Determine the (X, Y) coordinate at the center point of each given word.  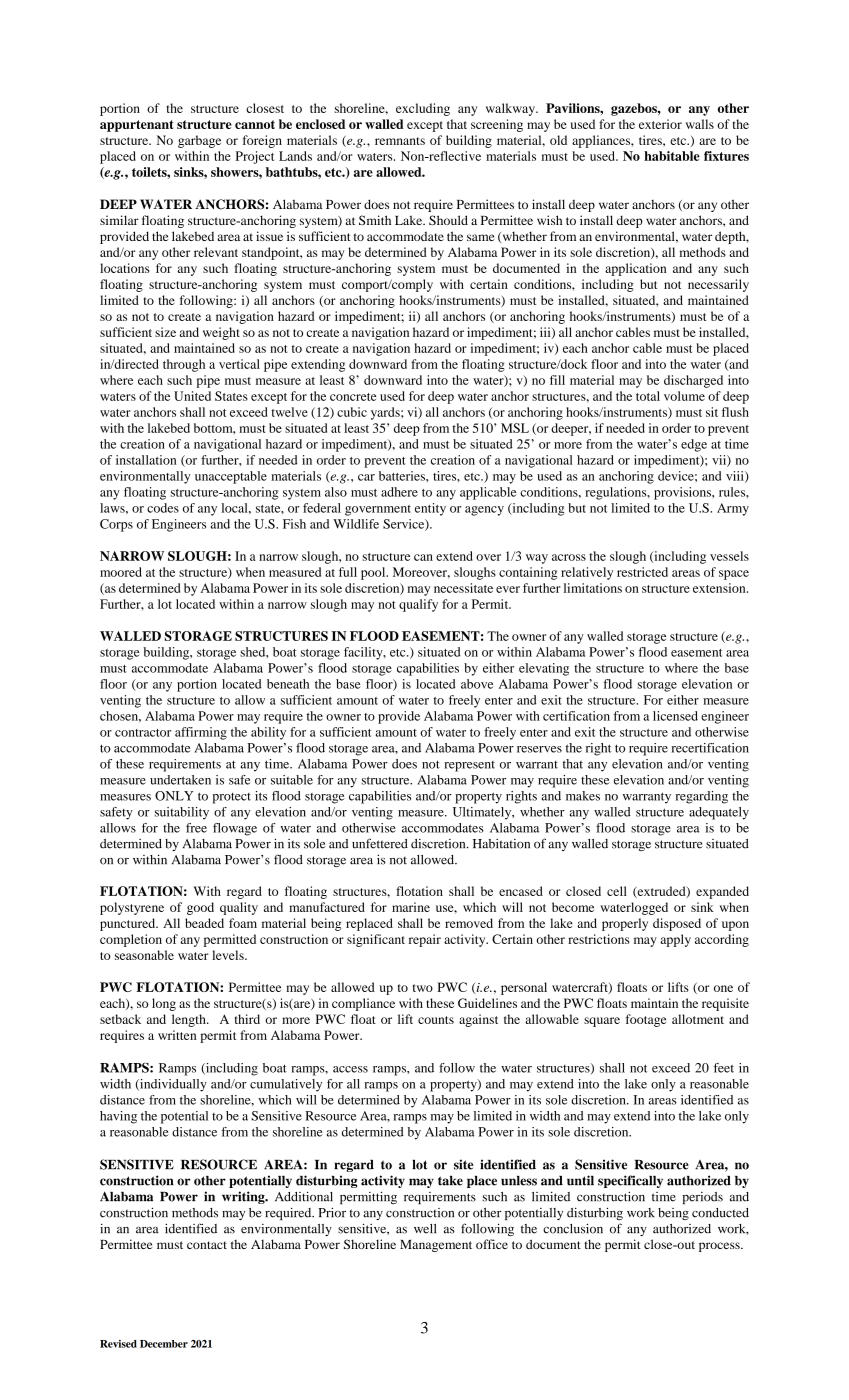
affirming (201, 733)
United (192, 396)
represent (469, 766)
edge (694, 445)
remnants (400, 141)
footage (646, 1020)
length (190, 1020)
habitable (672, 156)
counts (436, 1020)
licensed (675, 716)
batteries (403, 476)
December (164, 1344)
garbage (199, 141)
